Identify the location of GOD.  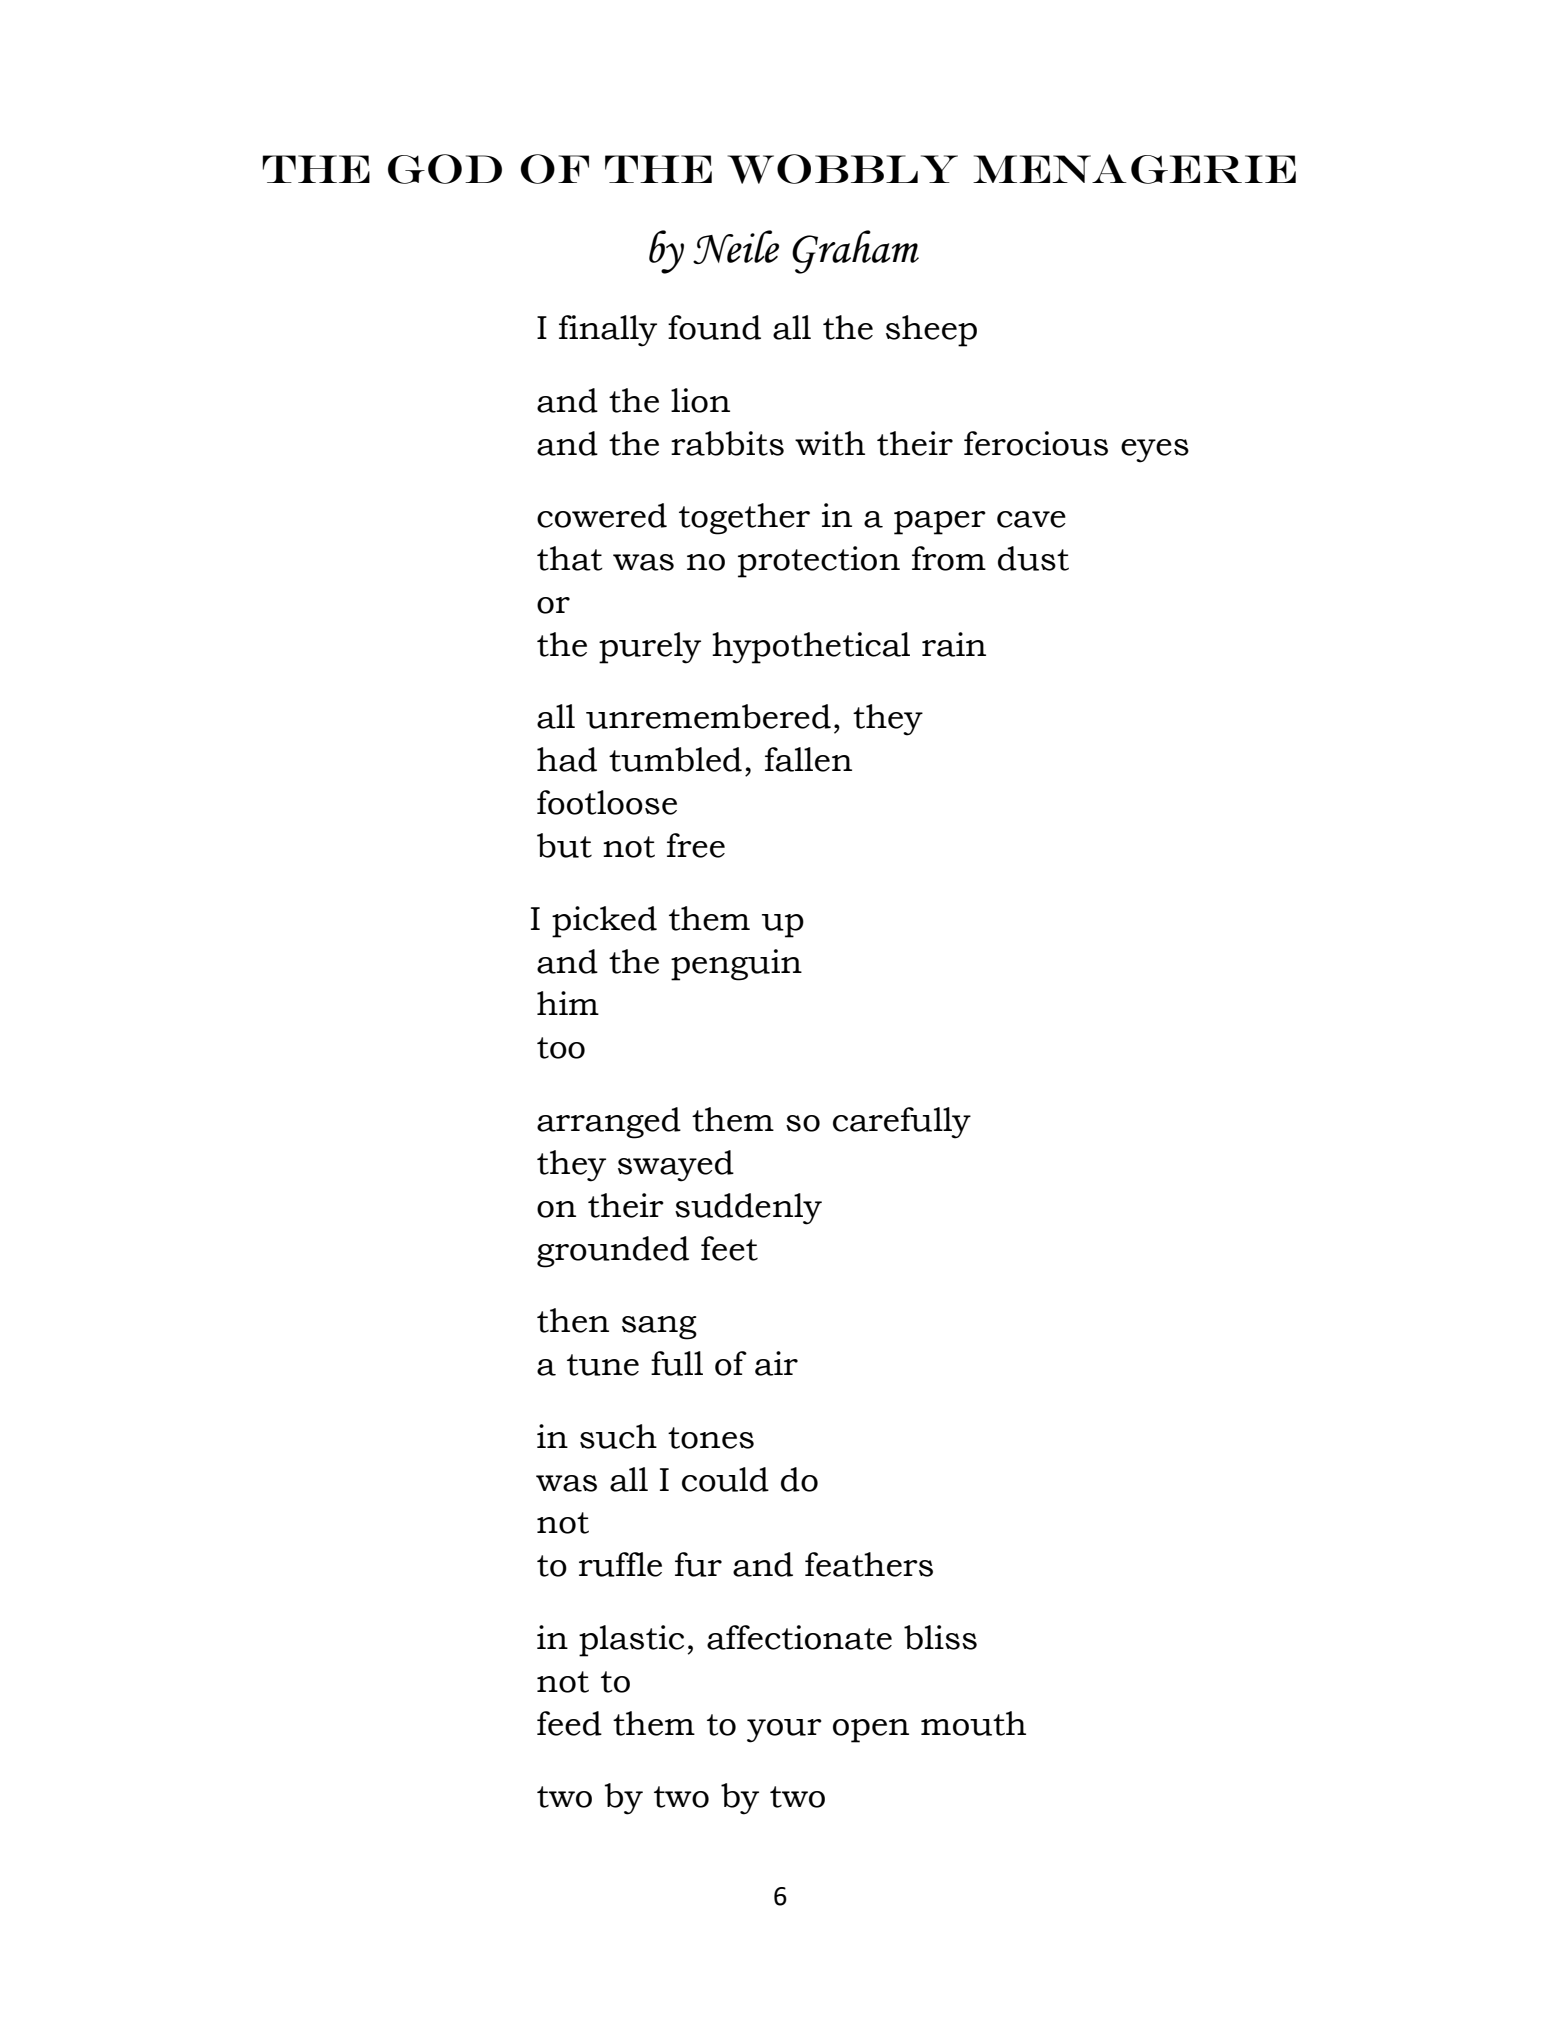
(445, 169).
